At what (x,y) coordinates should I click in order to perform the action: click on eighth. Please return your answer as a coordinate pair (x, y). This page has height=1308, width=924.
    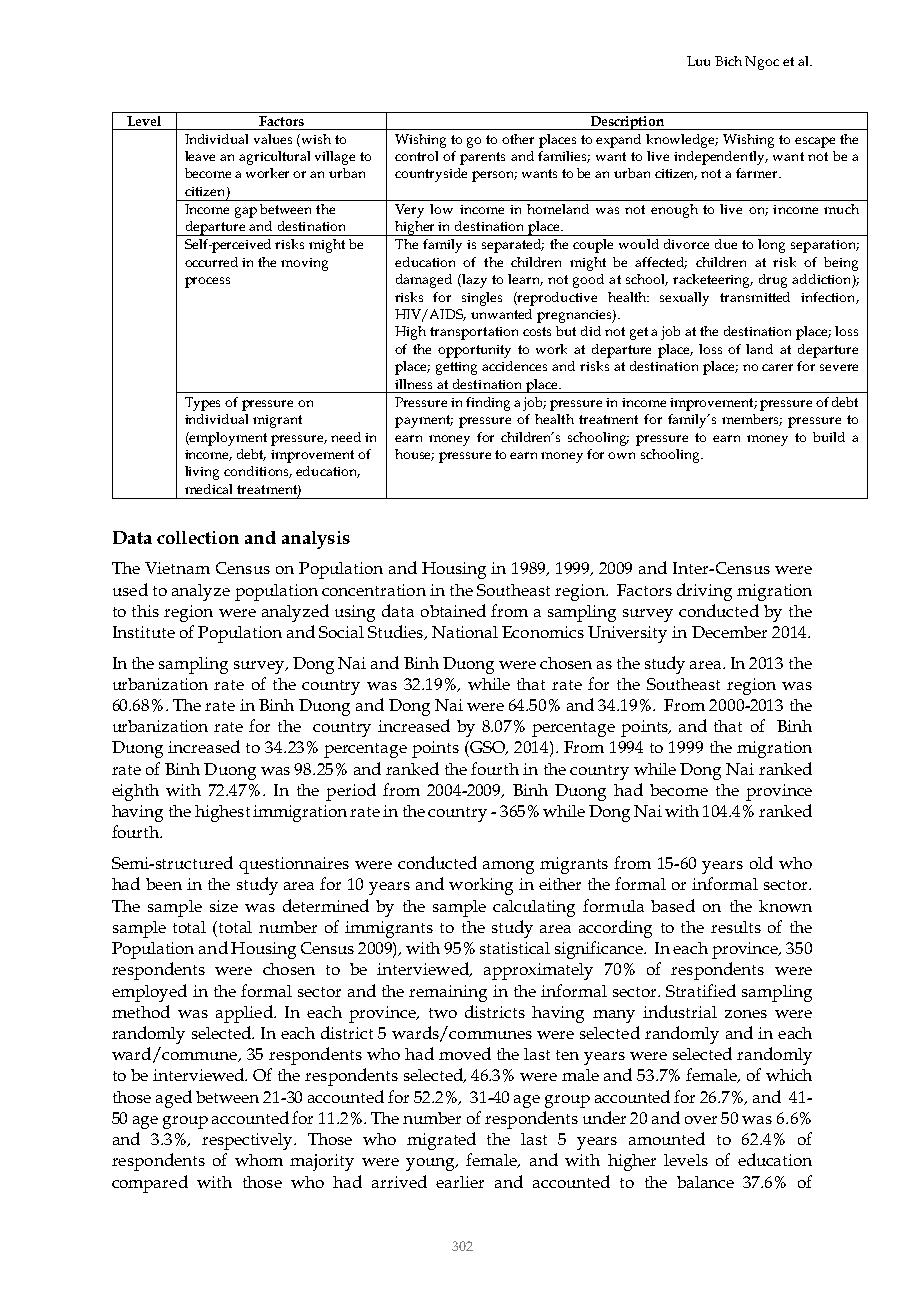
    Looking at the image, I should click on (135, 792).
